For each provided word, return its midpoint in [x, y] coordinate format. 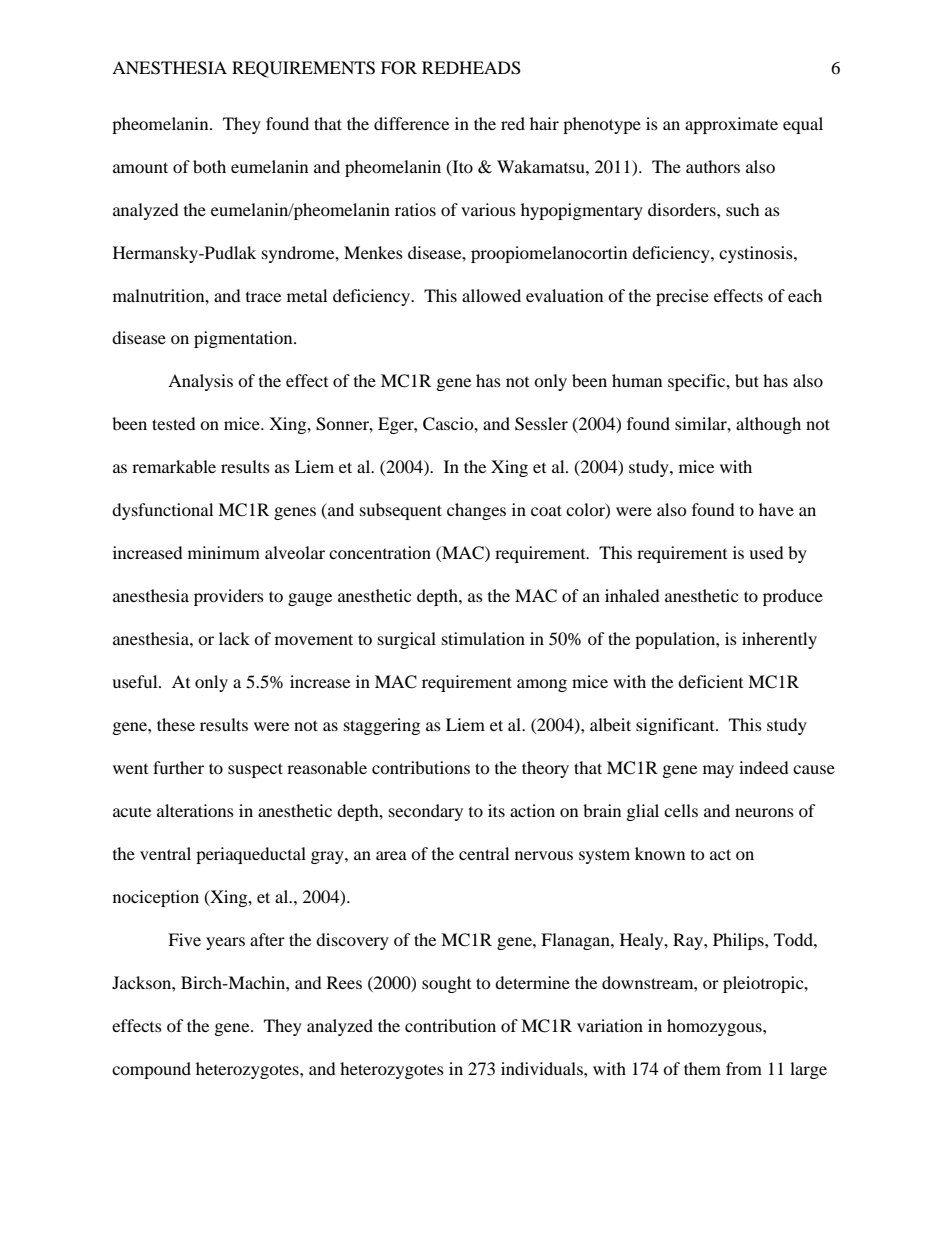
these [176, 724]
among [542, 685]
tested [174, 423]
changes [476, 511]
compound [151, 1070]
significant [676, 726]
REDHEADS [471, 68]
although [768, 425]
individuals [543, 1068]
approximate [731, 125]
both [209, 166]
